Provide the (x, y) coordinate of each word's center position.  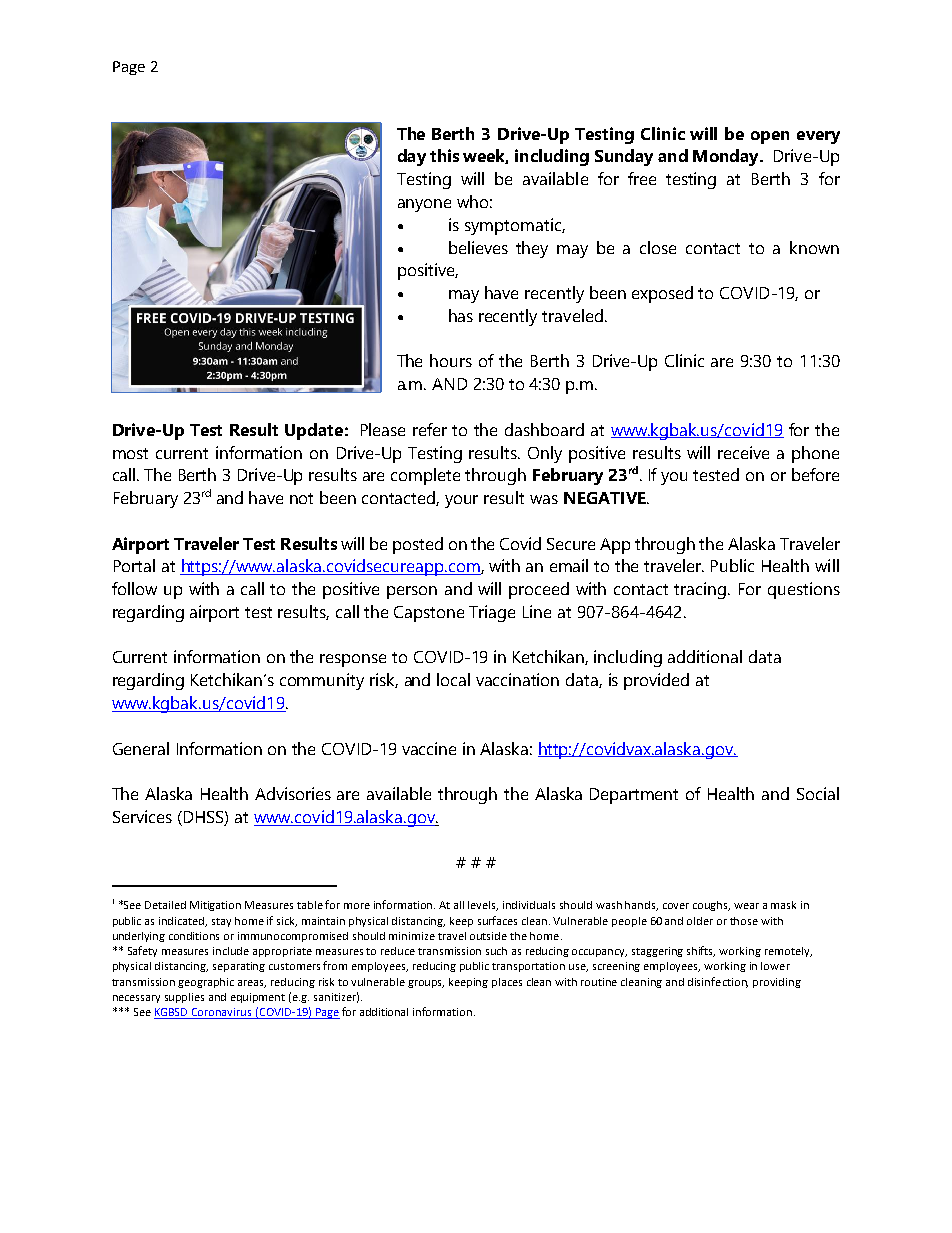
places (507, 983)
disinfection (718, 982)
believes (478, 247)
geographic (206, 983)
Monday (727, 157)
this (444, 155)
